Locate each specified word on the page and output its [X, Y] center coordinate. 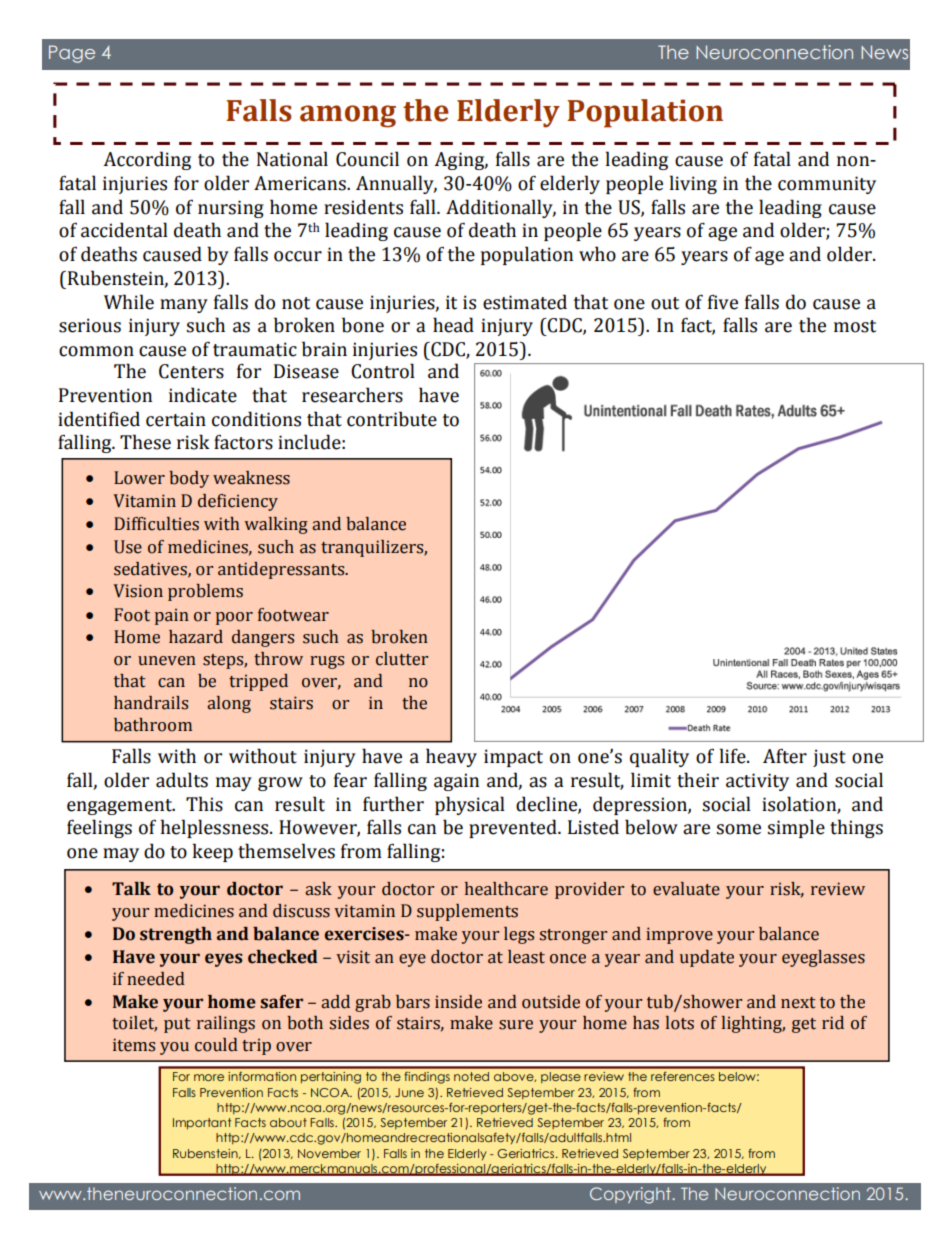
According [147, 160]
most [855, 326]
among [348, 116]
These [145, 442]
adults [182, 780]
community [827, 185]
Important [202, 1124]
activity [757, 782]
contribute [392, 419]
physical [470, 805]
